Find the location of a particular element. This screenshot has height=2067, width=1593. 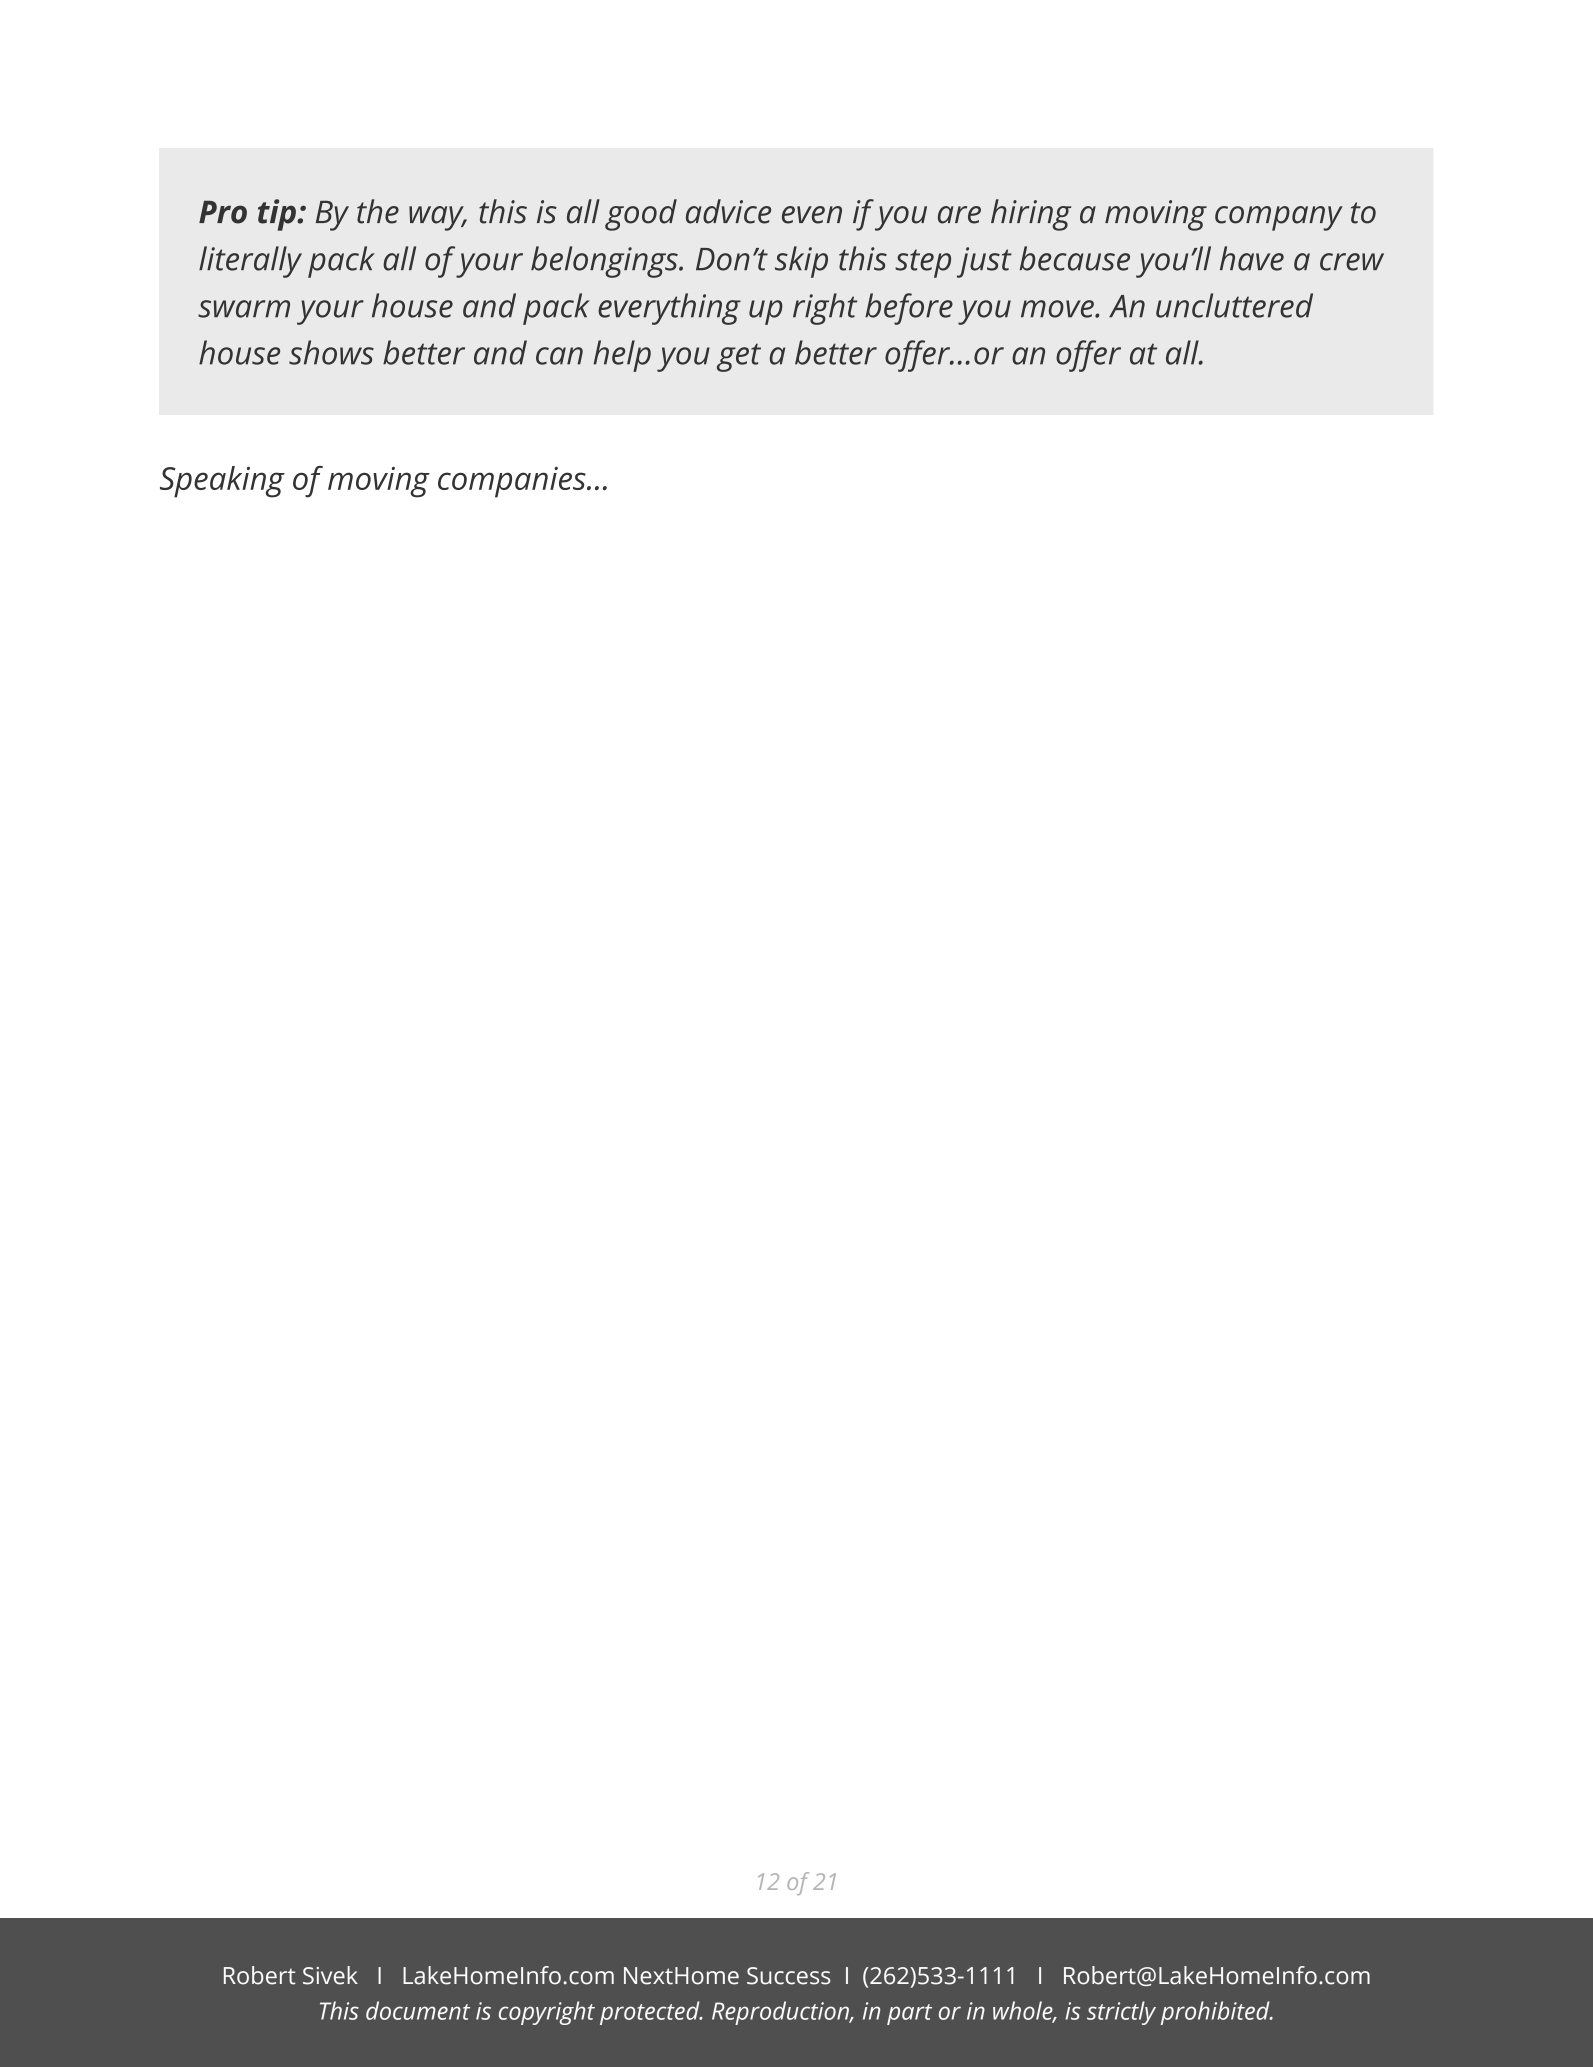

Success is located at coordinates (789, 1976).
